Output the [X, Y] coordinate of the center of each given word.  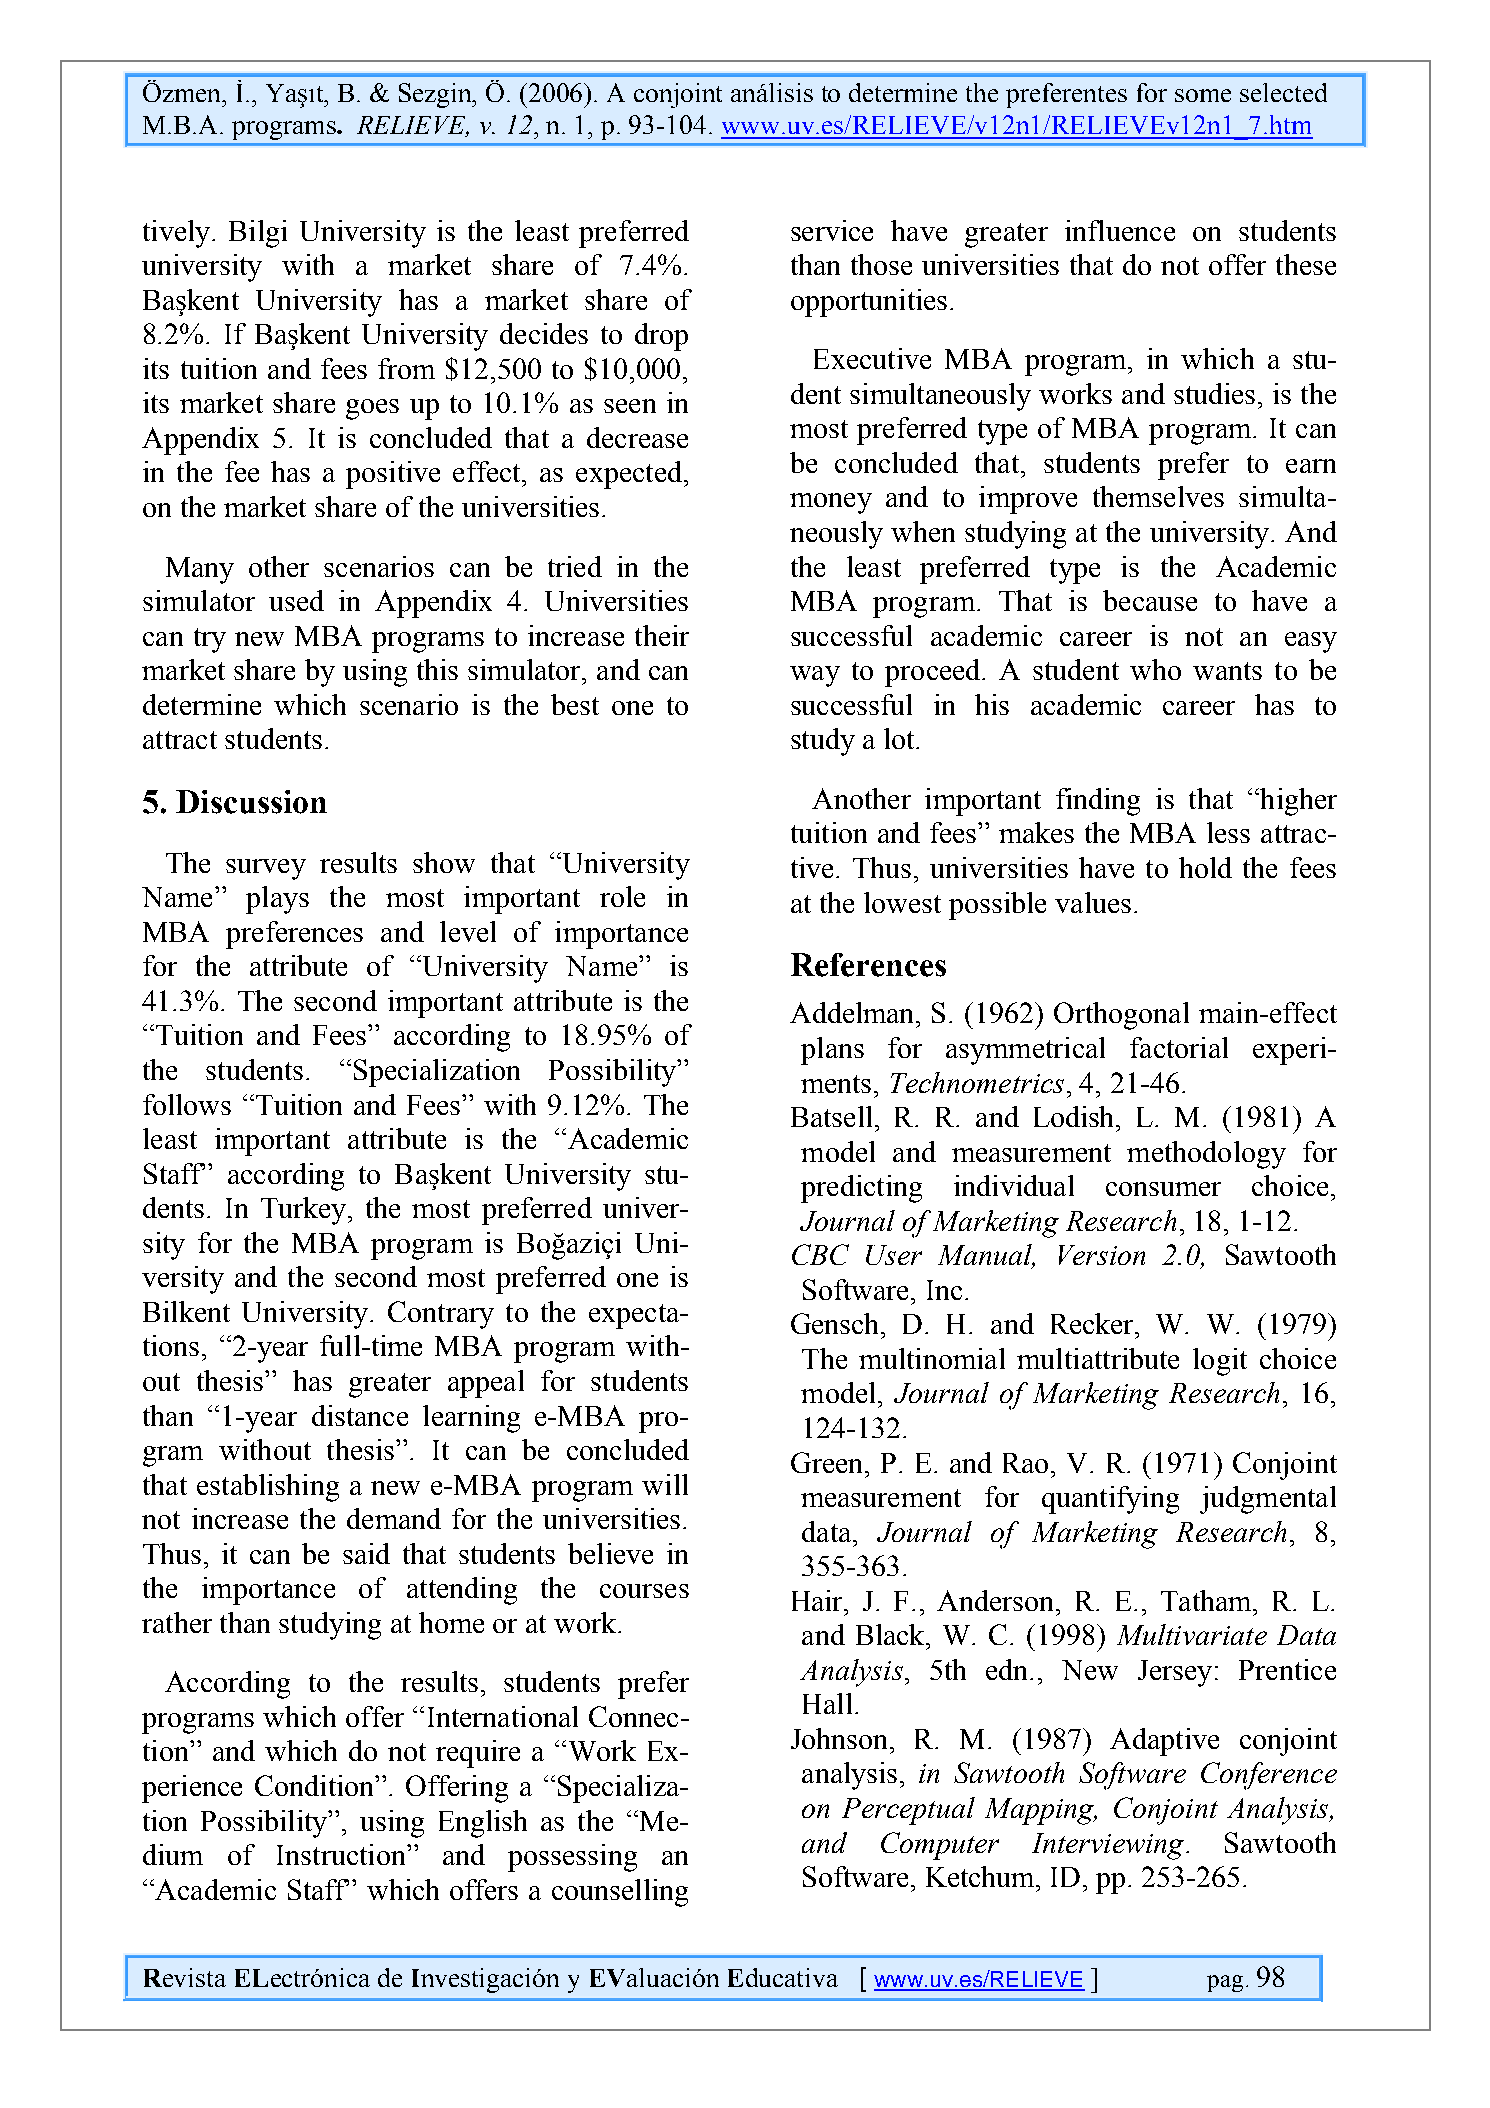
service [832, 230]
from [406, 368]
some [1203, 95]
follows [187, 1104]
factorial [1179, 1047]
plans [832, 1051]
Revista [185, 1977]
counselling [620, 1893]
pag [1225, 1983]
